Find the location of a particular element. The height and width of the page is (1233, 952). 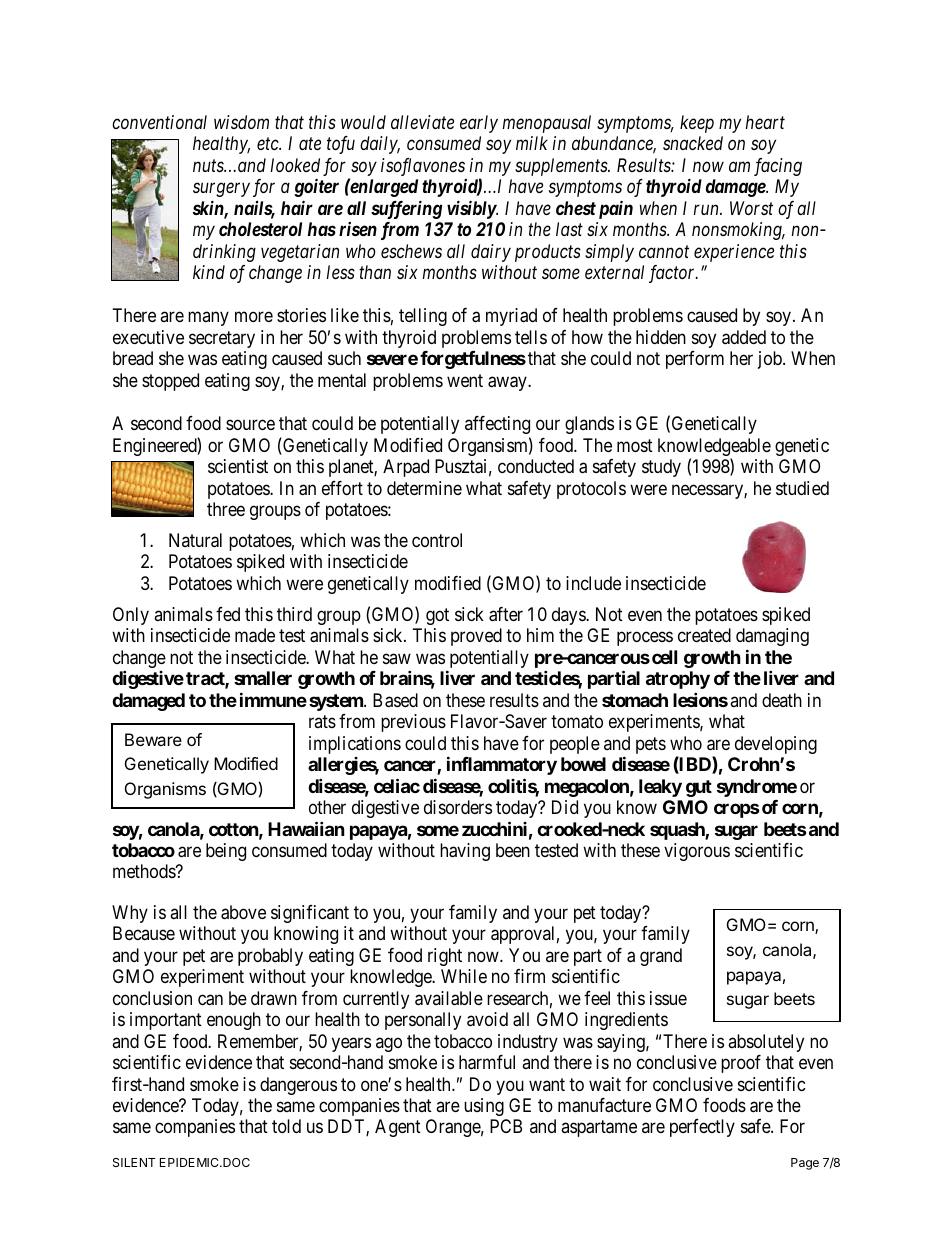

scientist is located at coordinates (238, 466).
